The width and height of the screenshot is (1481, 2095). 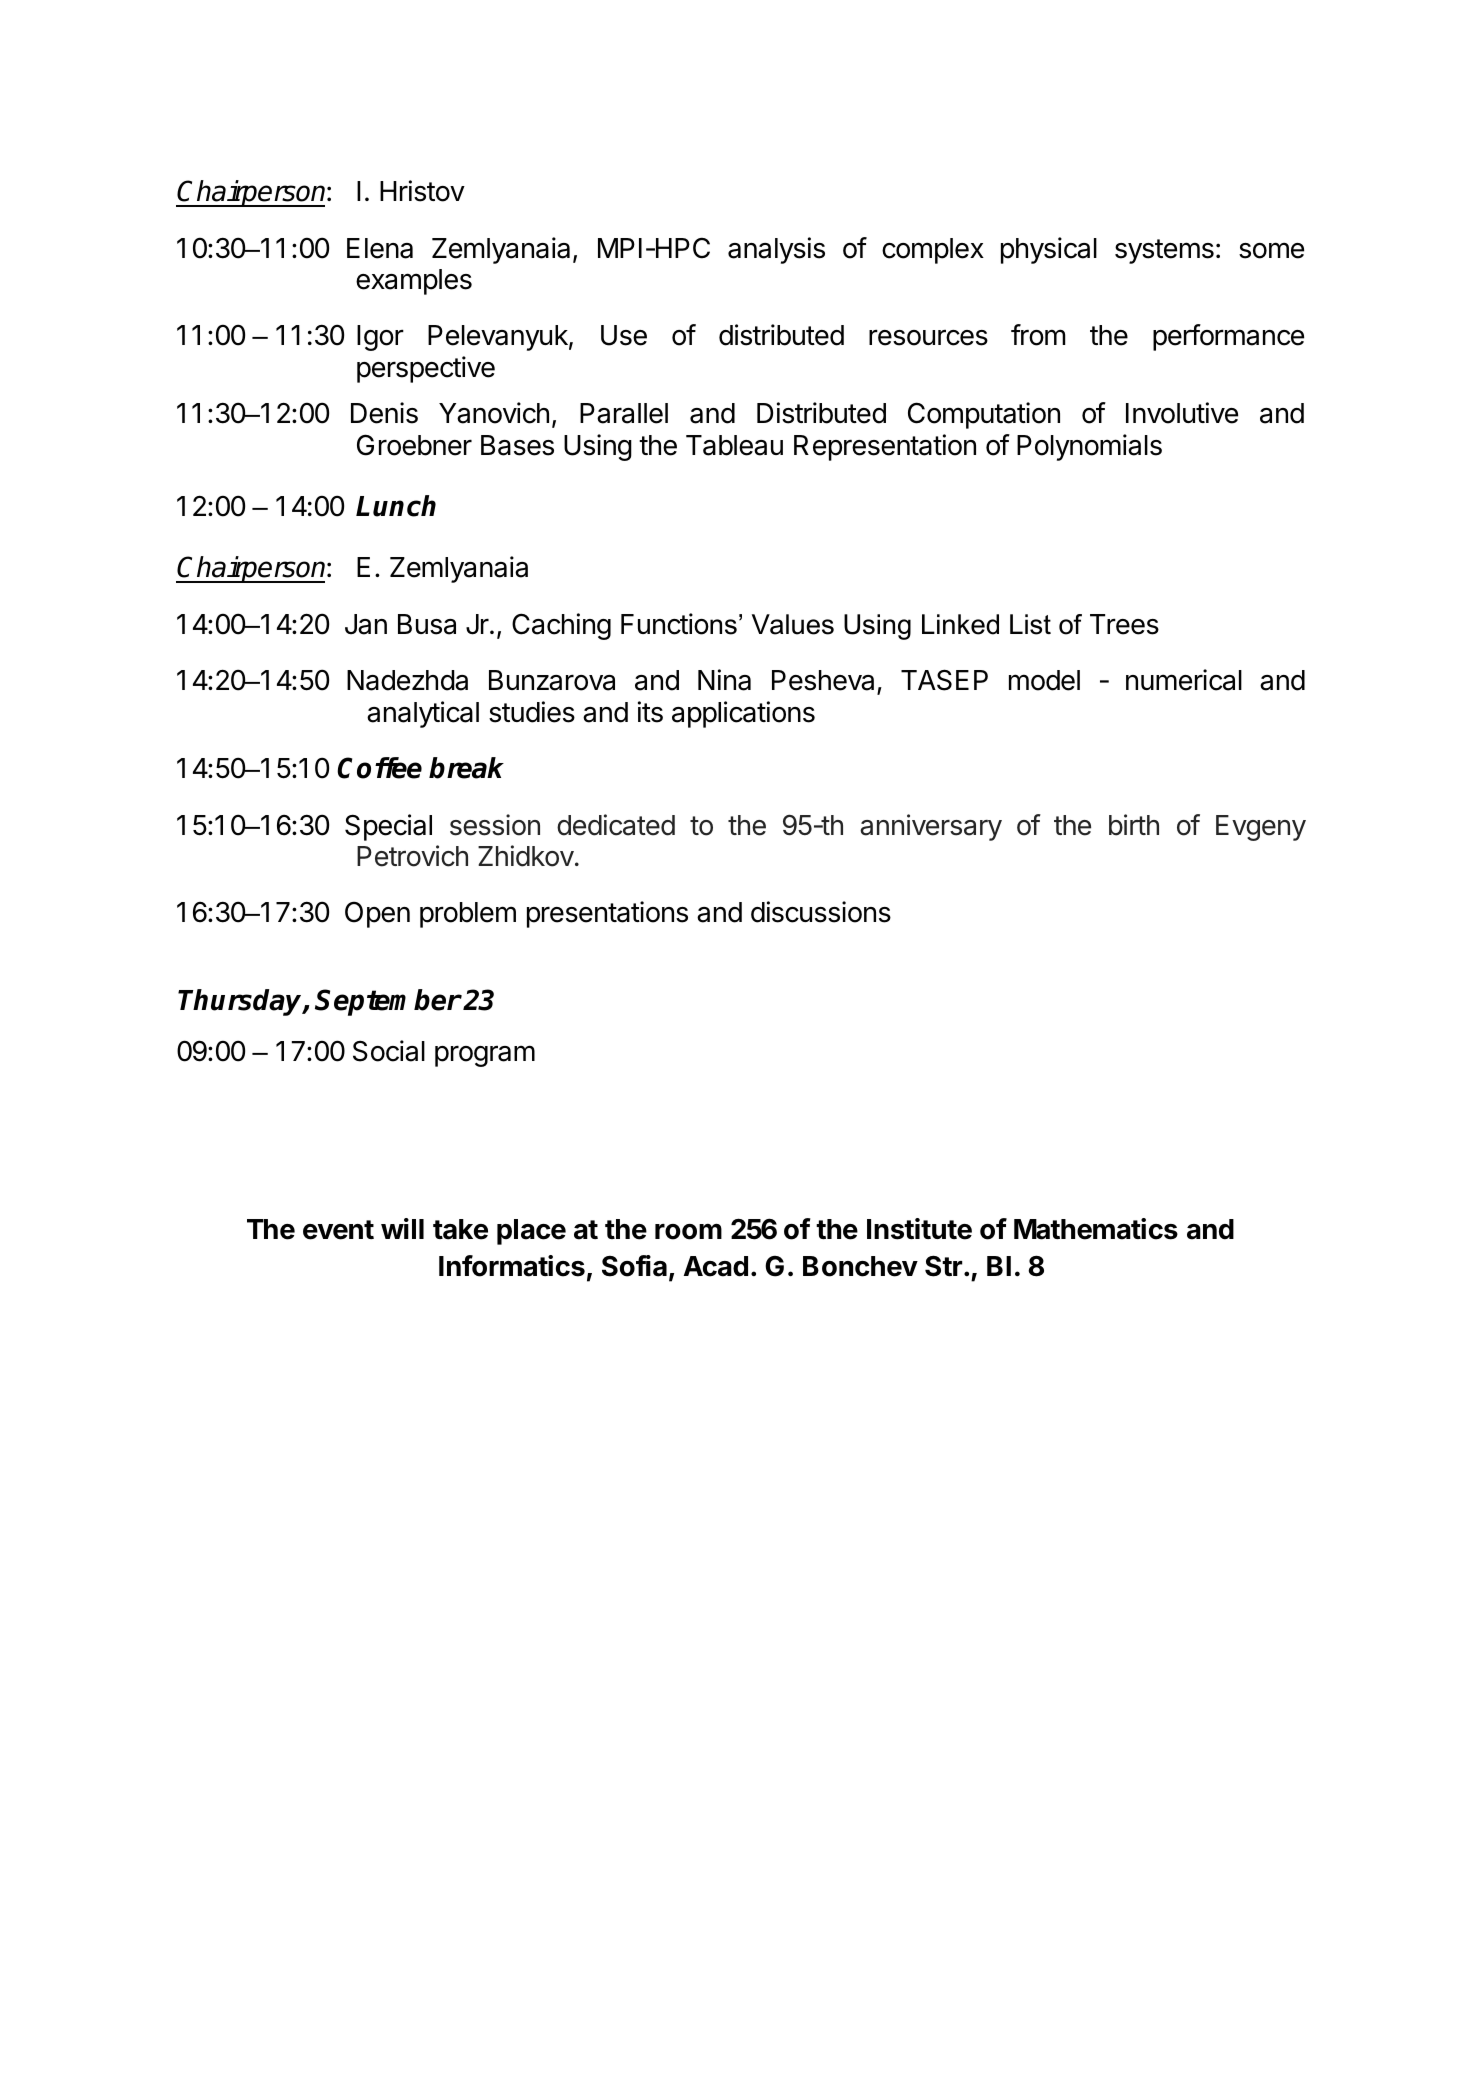 What do you see at coordinates (460, 1229) in the screenshot?
I see `take` at bounding box center [460, 1229].
